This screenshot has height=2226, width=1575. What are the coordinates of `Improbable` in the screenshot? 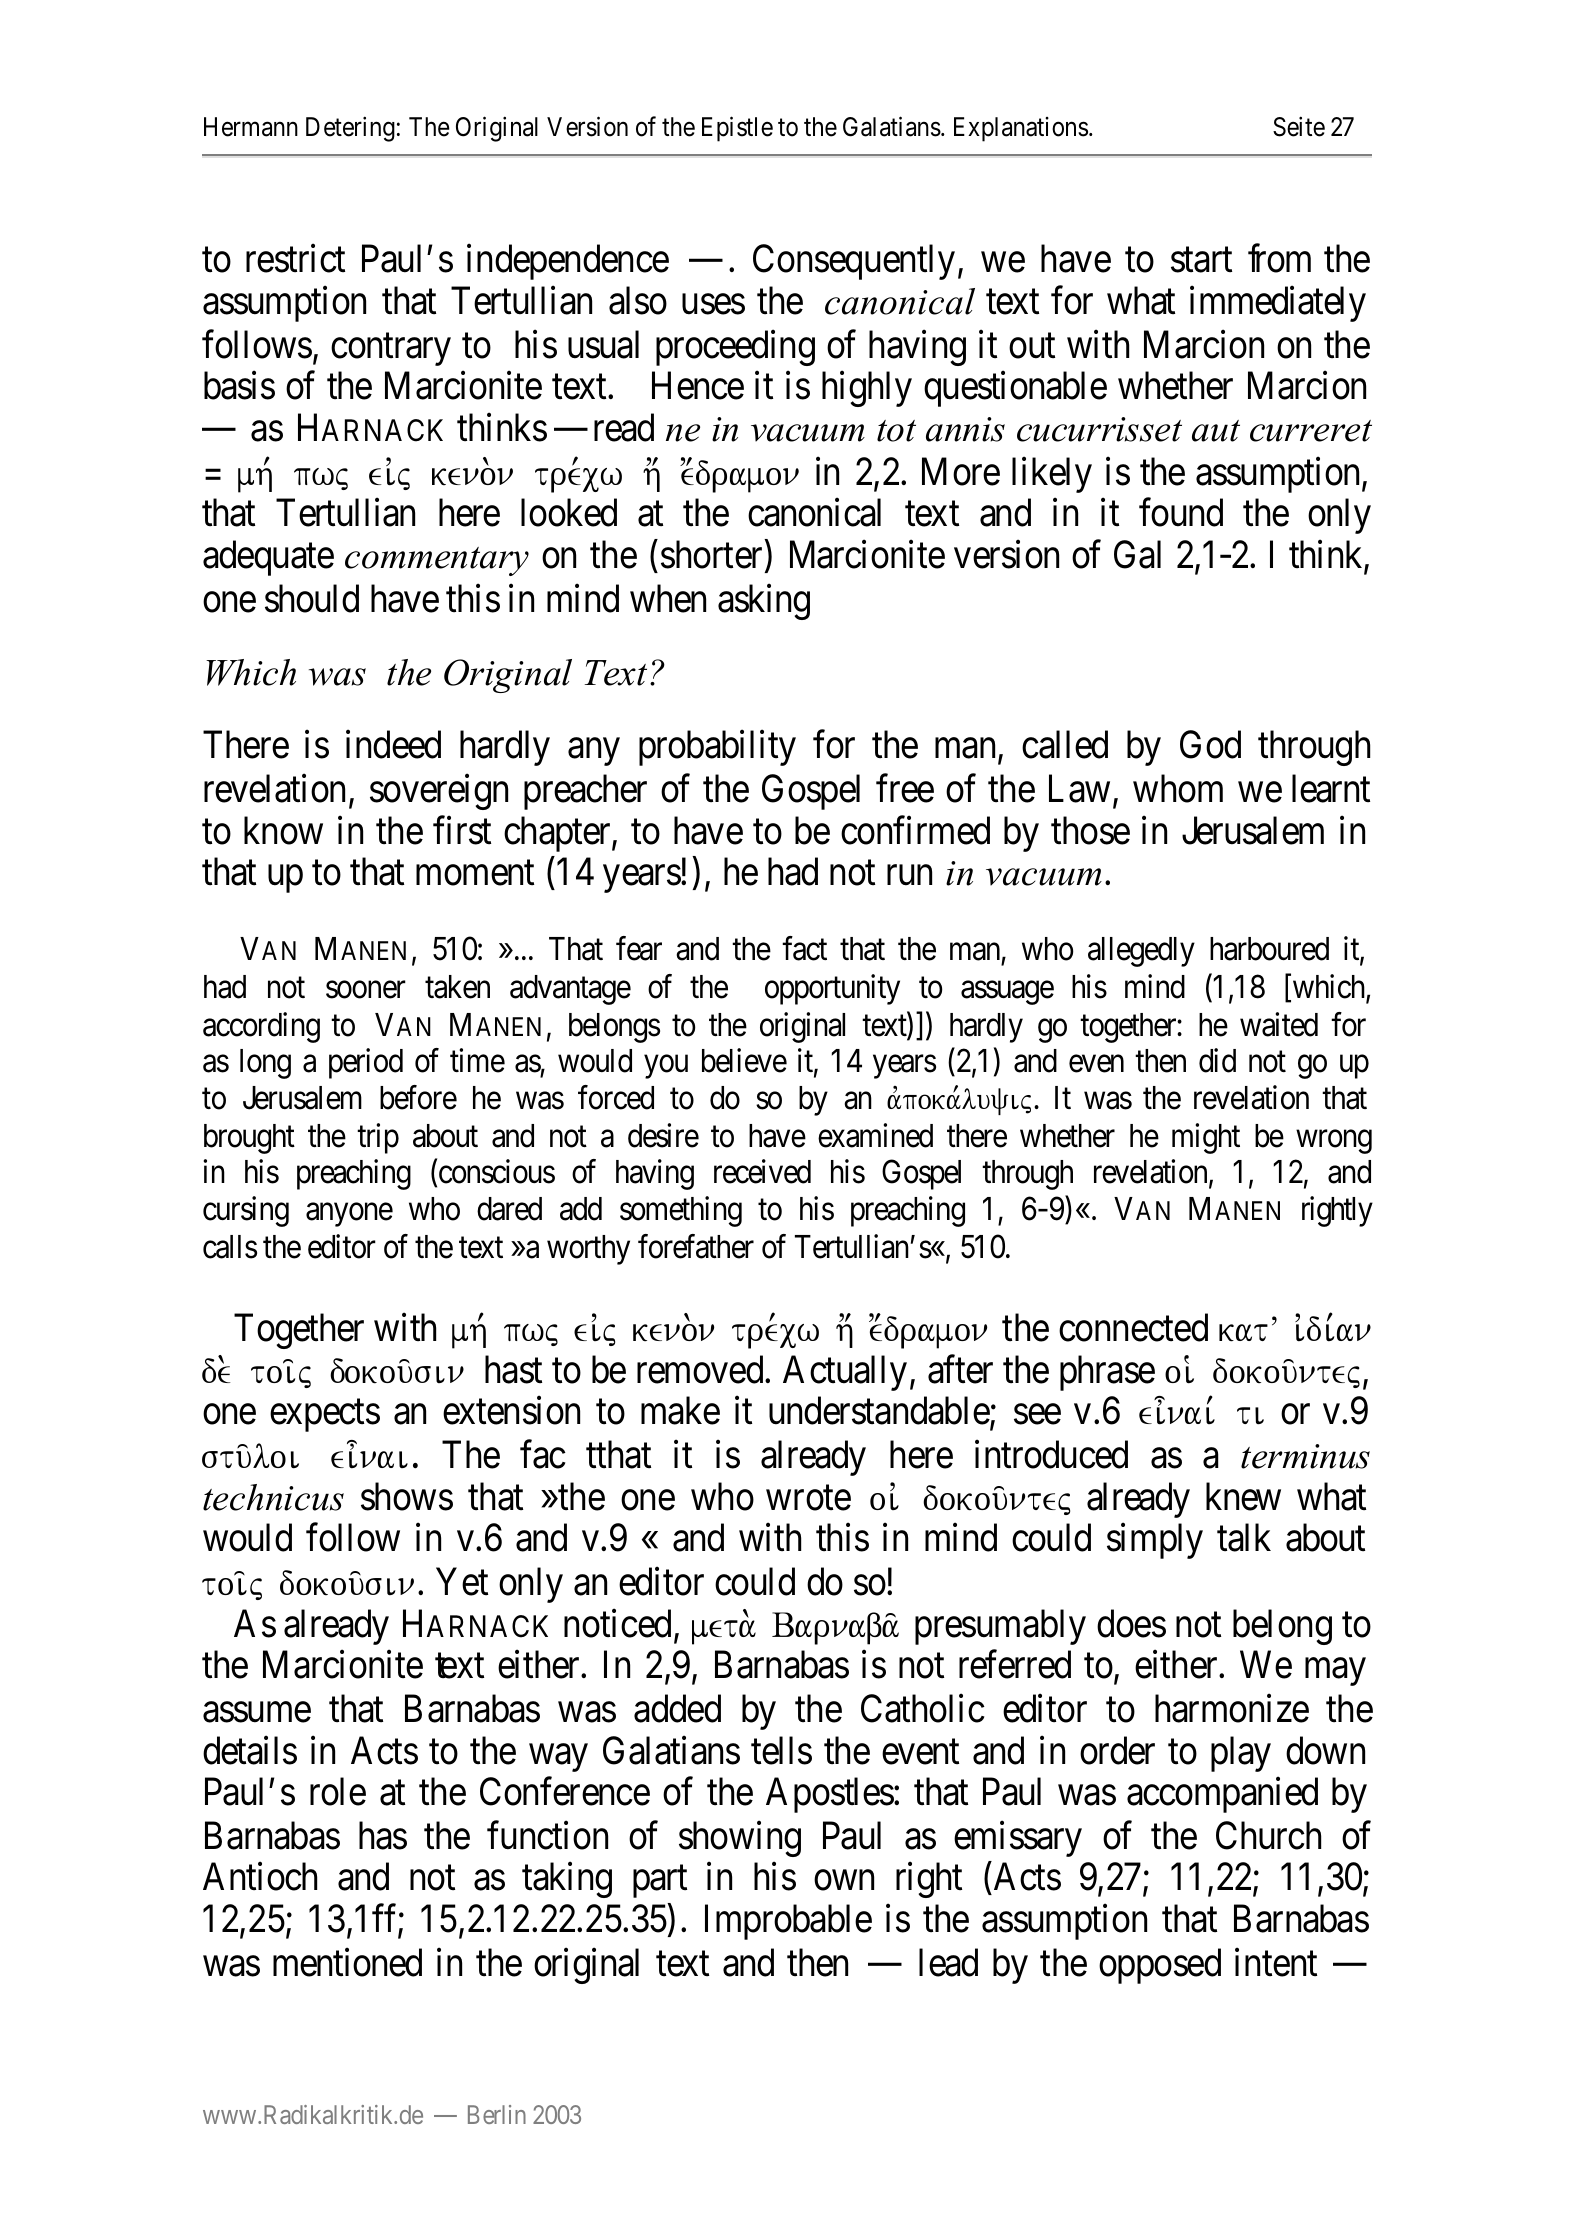 It's located at (788, 1922).
